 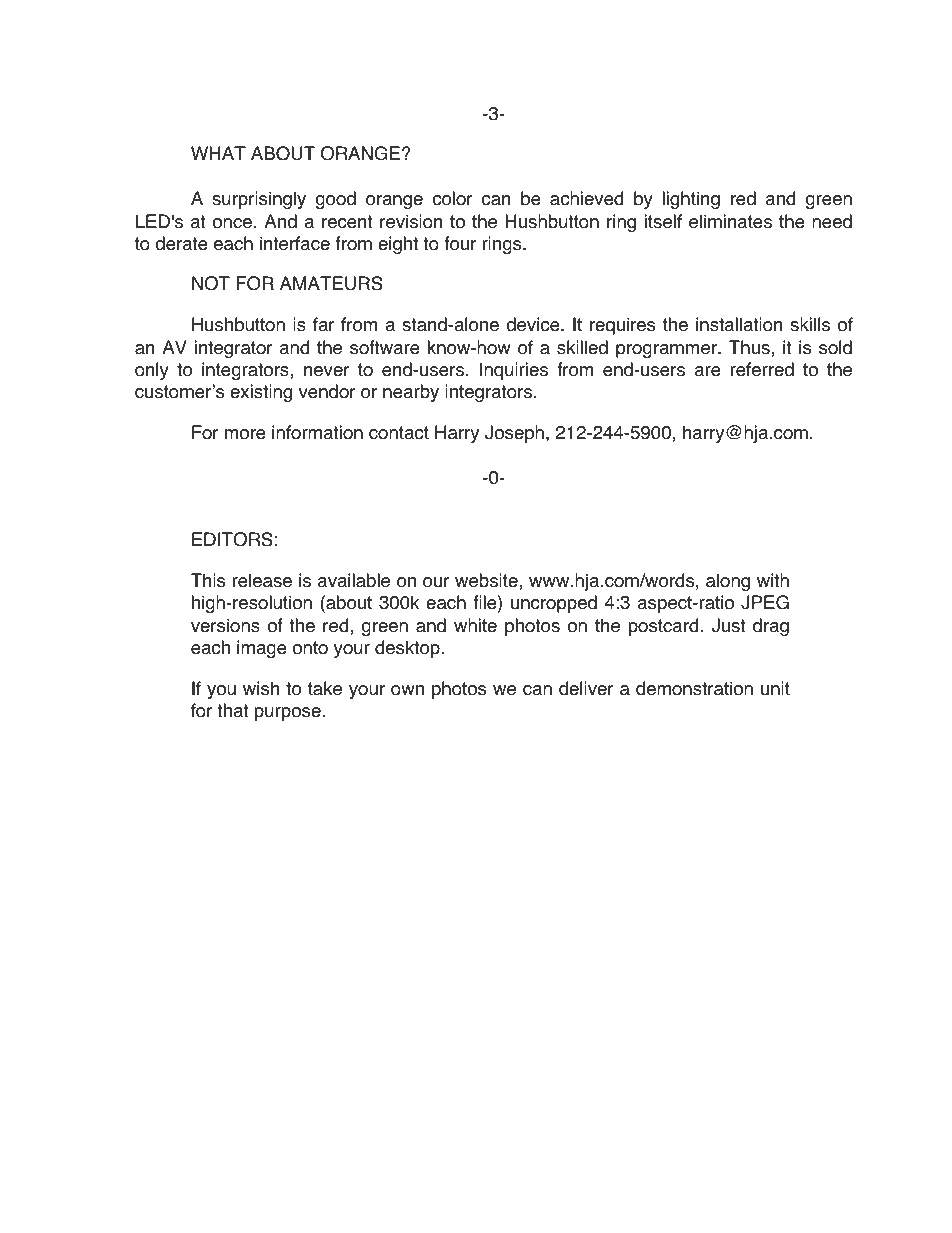 What do you see at coordinates (232, 223) in the screenshot?
I see `once` at bounding box center [232, 223].
